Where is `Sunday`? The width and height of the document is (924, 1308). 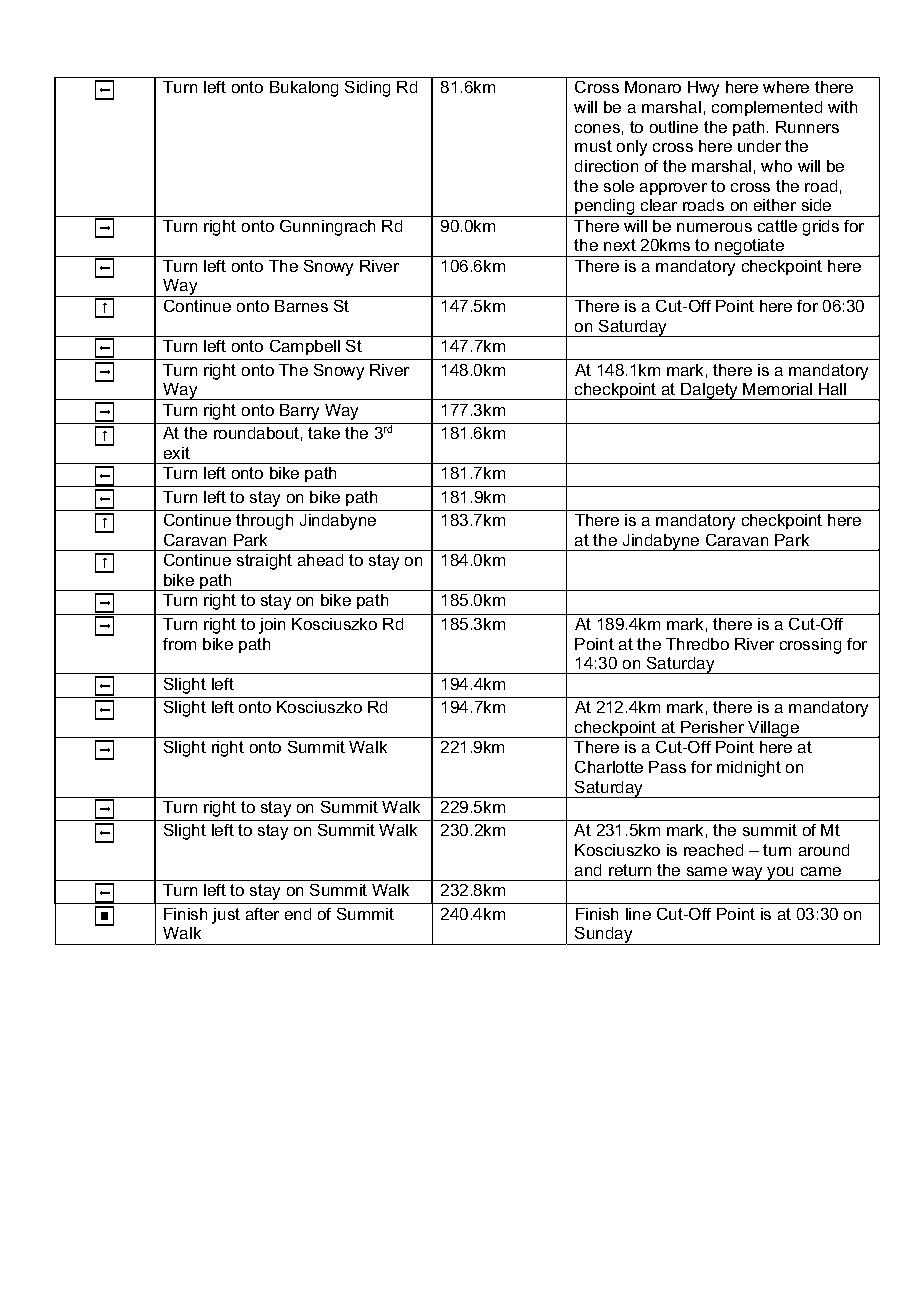 Sunday is located at coordinates (604, 936).
